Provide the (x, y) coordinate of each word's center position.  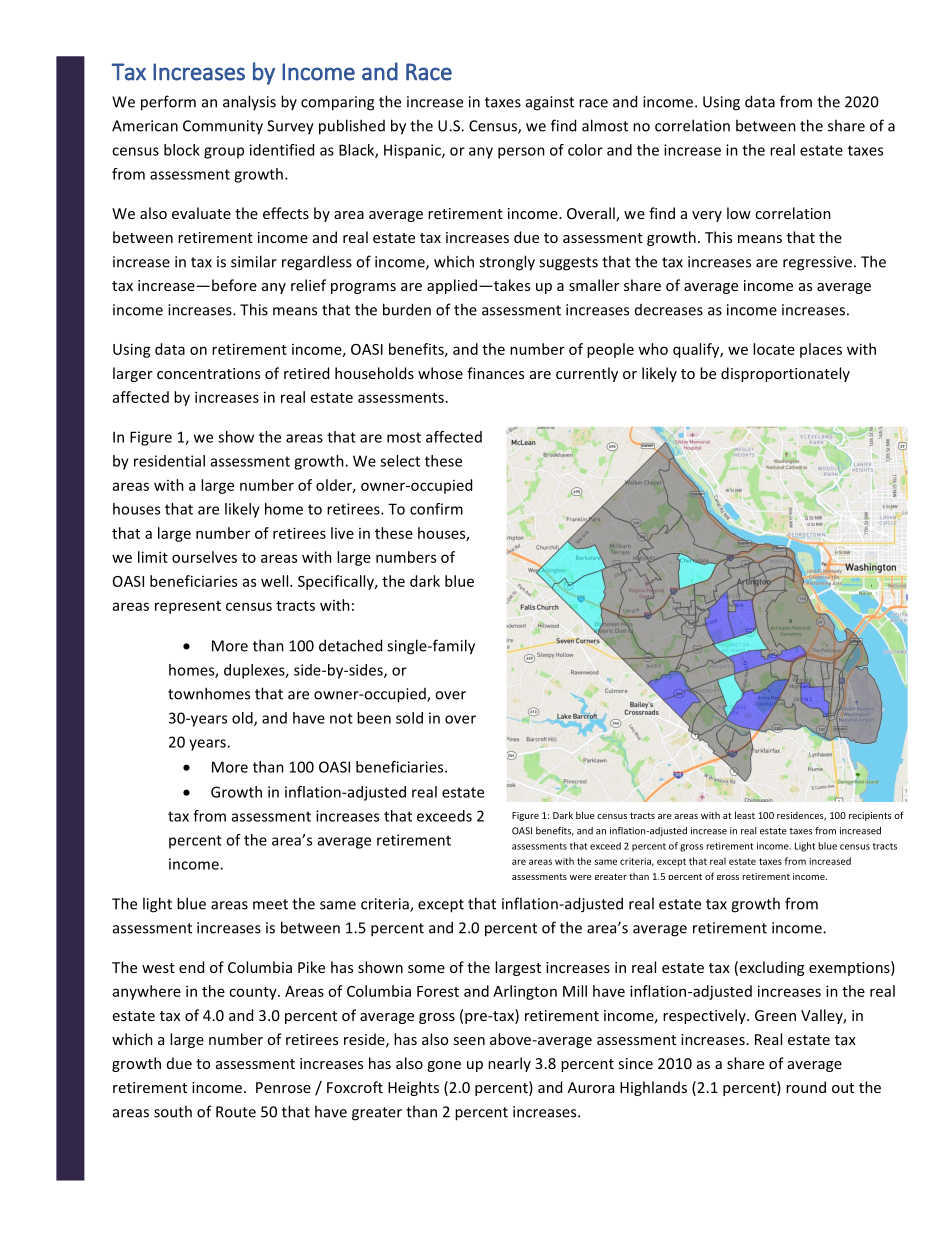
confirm (436, 509)
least (745, 815)
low (739, 213)
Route (236, 1112)
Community (223, 127)
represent (188, 607)
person (521, 153)
